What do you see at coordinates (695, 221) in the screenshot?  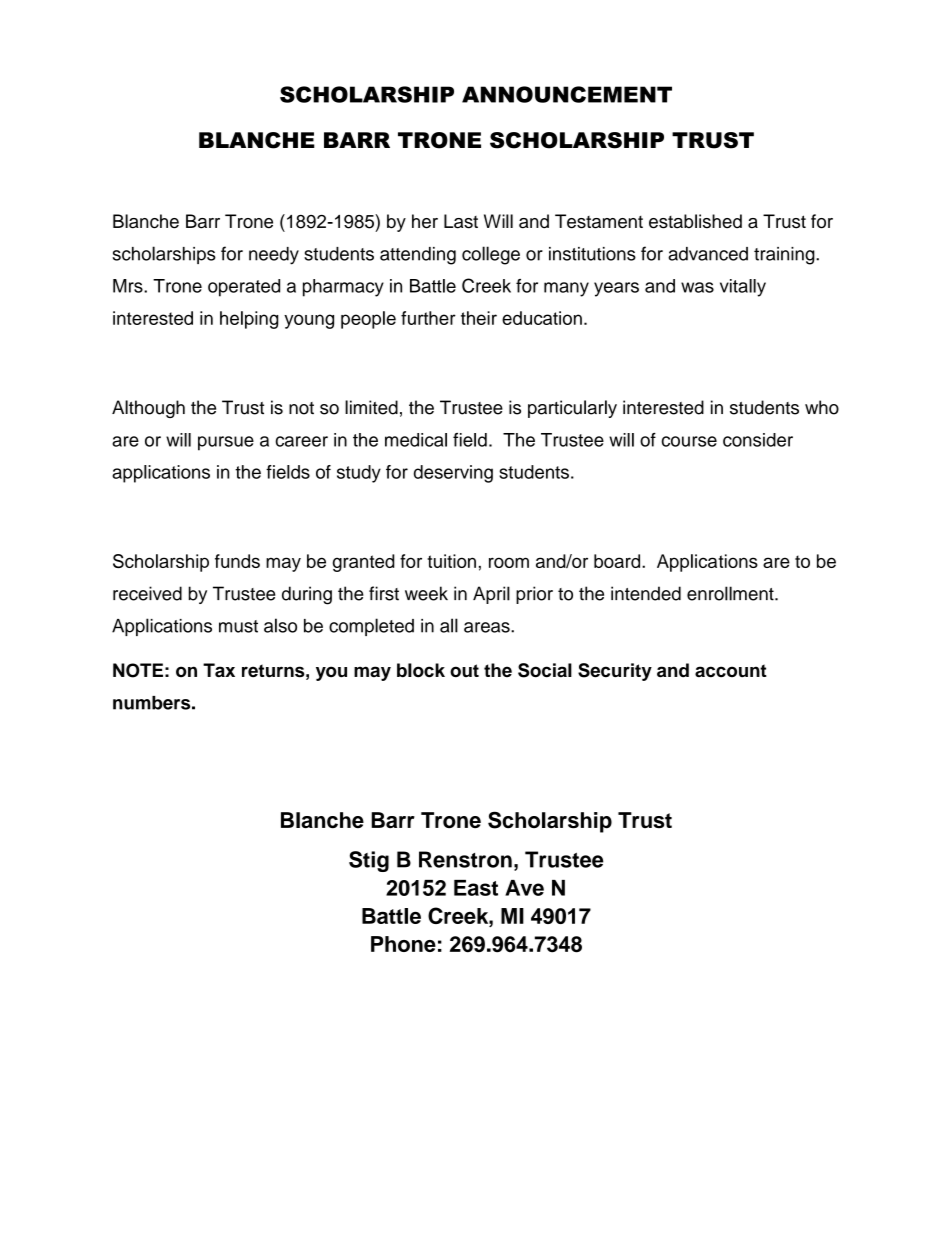 I see `established` at bounding box center [695, 221].
